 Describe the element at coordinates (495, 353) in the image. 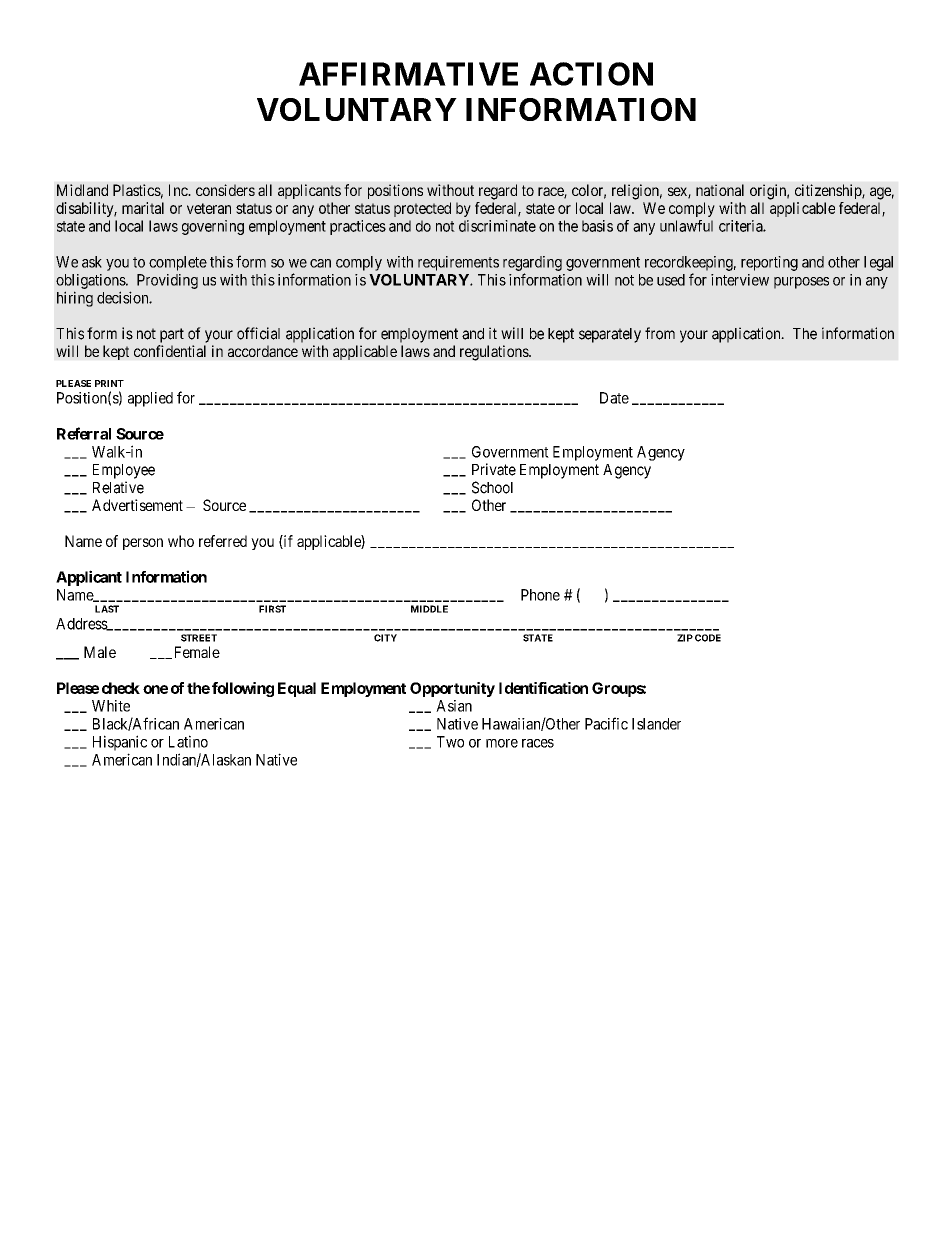

I see `regulations` at that location.
